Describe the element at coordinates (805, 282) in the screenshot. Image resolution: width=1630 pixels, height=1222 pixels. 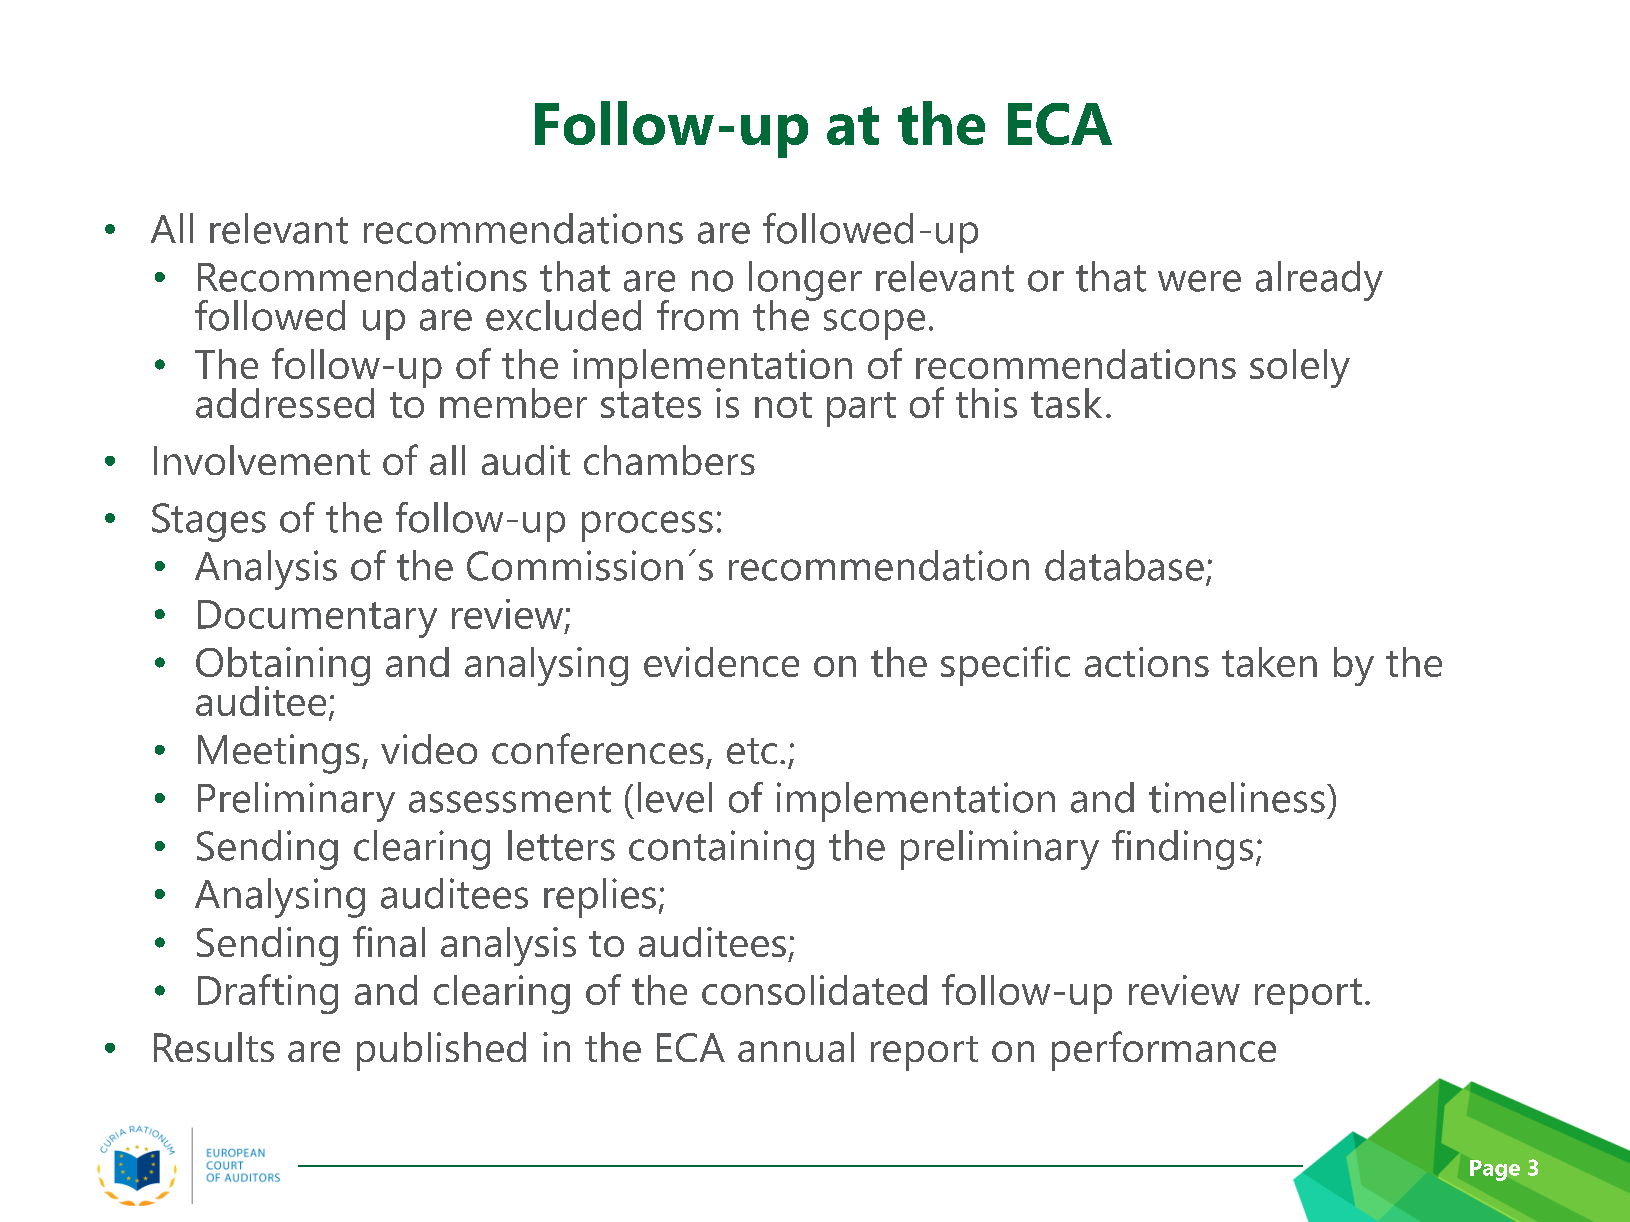
I see `longer` at that location.
